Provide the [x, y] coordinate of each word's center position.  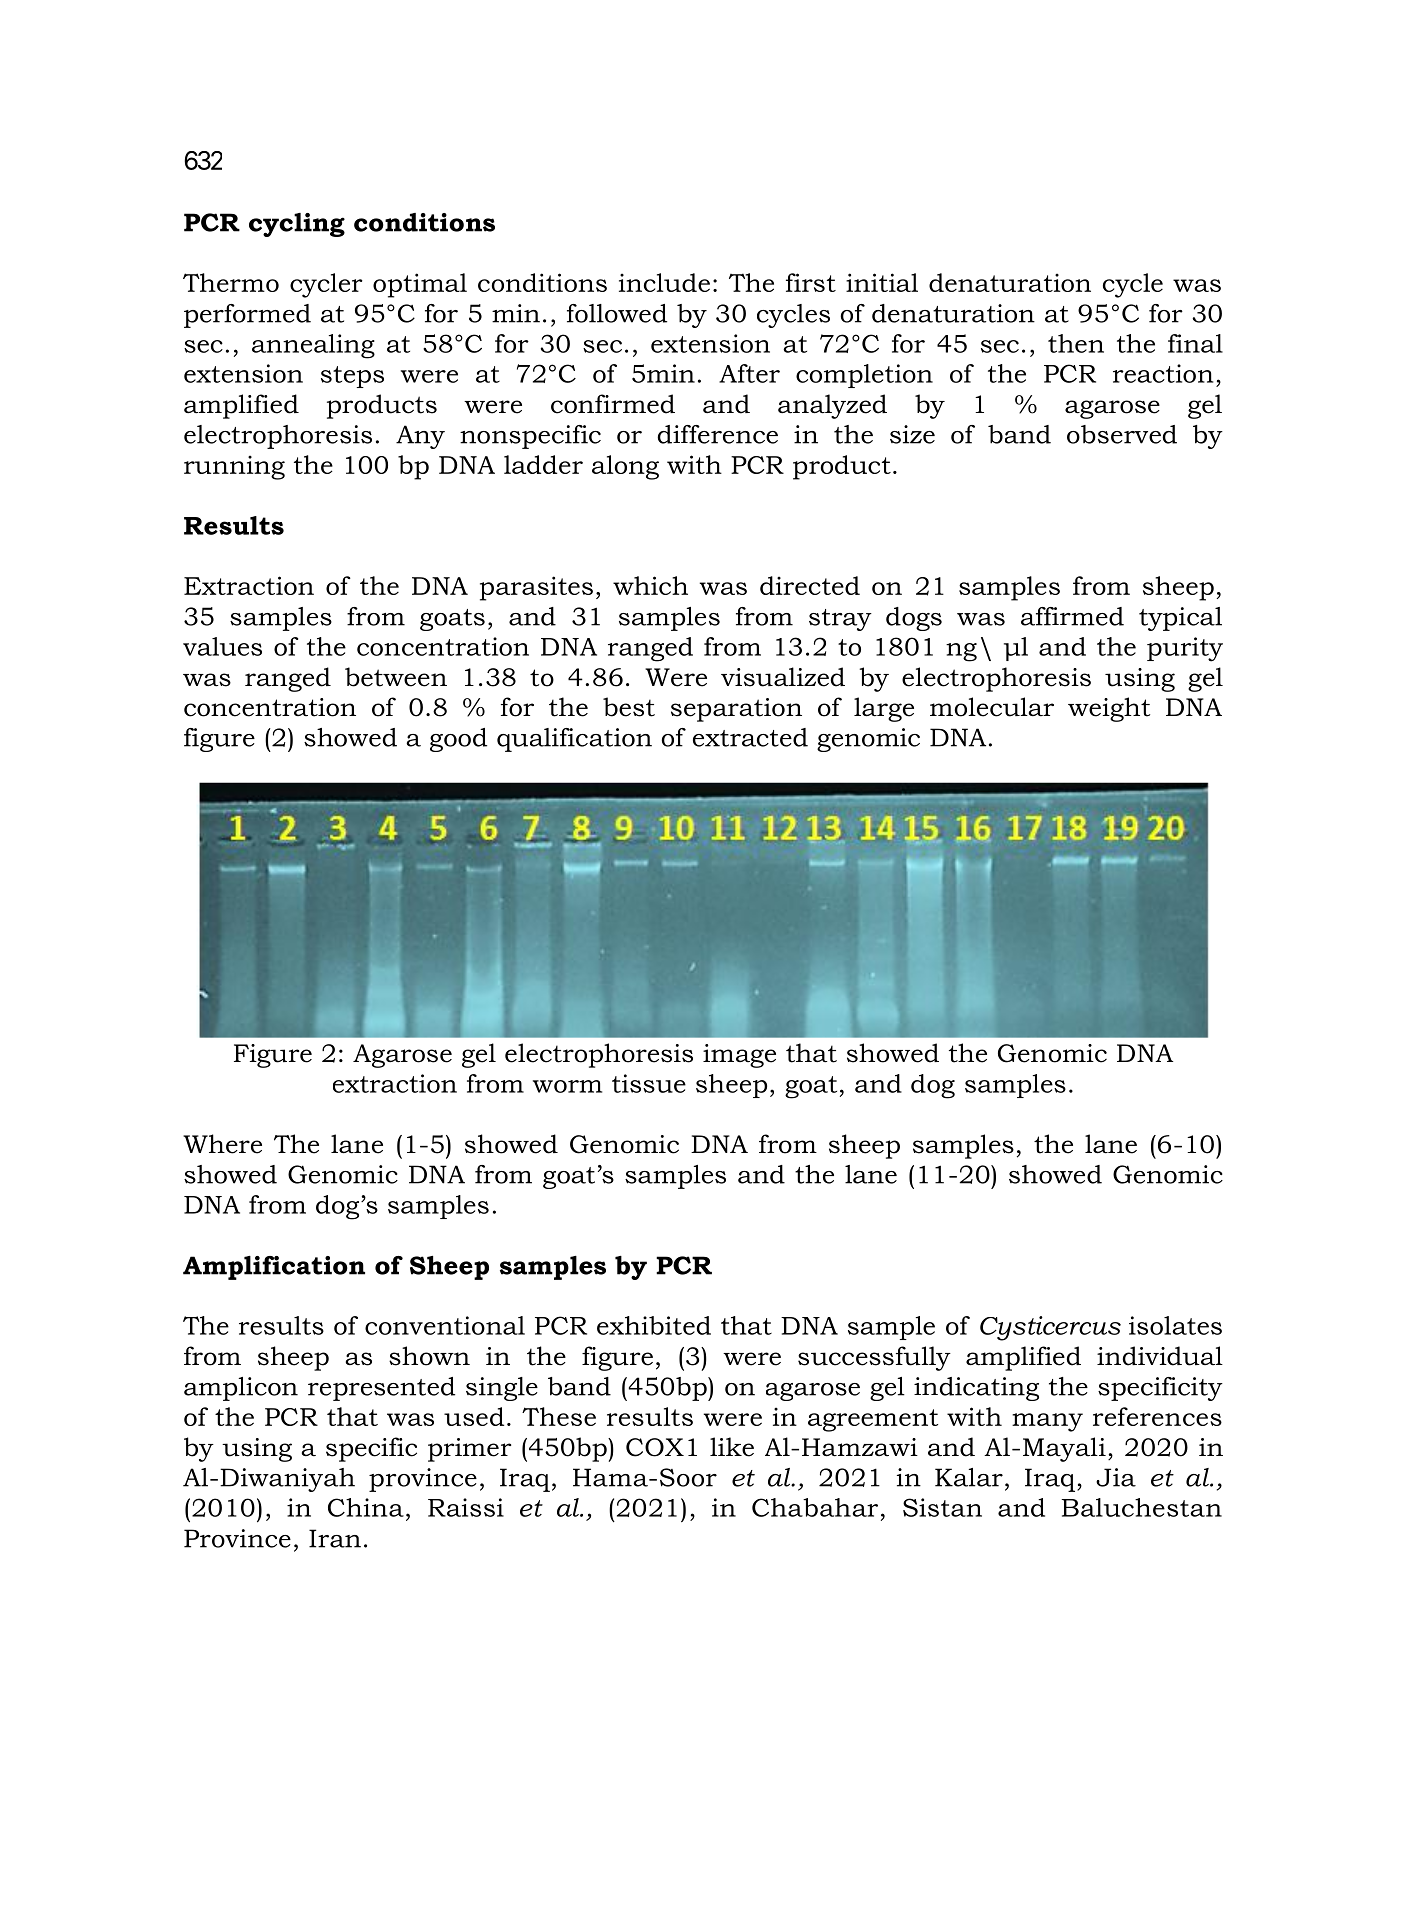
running [234, 467]
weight [1109, 709]
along [625, 467]
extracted [750, 737]
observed [1122, 434]
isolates [1175, 1325]
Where [222, 1144]
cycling [297, 225]
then [1076, 343]
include [664, 282]
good [458, 740]
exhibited [654, 1325]
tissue [649, 1083]
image [739, 1056]
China [366, 1507]
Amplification [274, 1268]
